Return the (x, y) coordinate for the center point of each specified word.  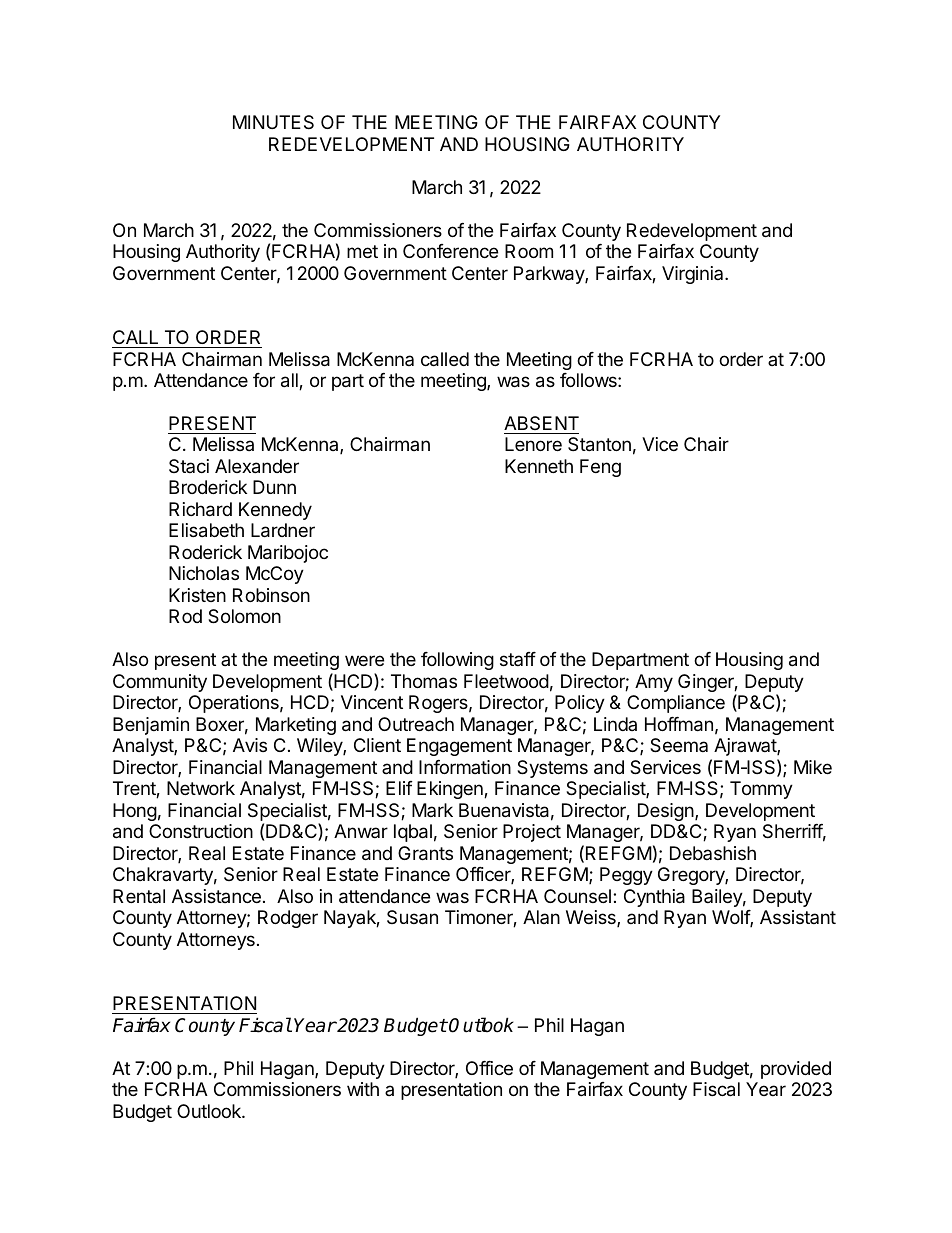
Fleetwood (506, 681)
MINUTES (273, 122)
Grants (425, 853)
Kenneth (539, 466)
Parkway (550, 275)
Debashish (713, 853)
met (362, 251)
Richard (200, 509)
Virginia (694, 275)
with (363, 1089)
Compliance (676, 704)
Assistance (216, 896)
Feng (600, 468)
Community (160, 683)
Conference (450, 251)
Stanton (599, 444)
